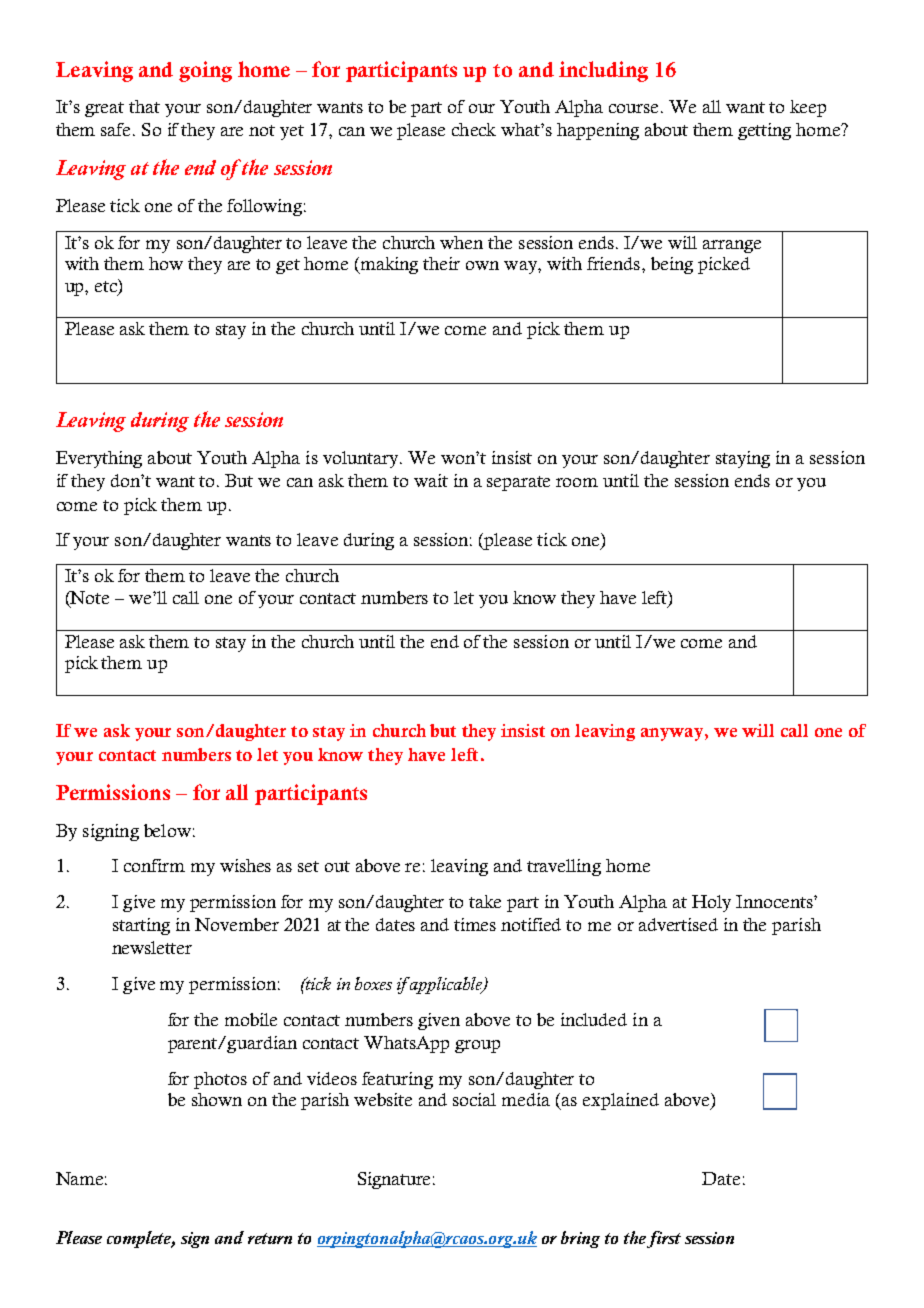 The width and height of the screenshot is (924, 1308). What do you see at coordinates (99, 459) in the screenshot?
I see `Everything` at bounding box center [99, 459].
